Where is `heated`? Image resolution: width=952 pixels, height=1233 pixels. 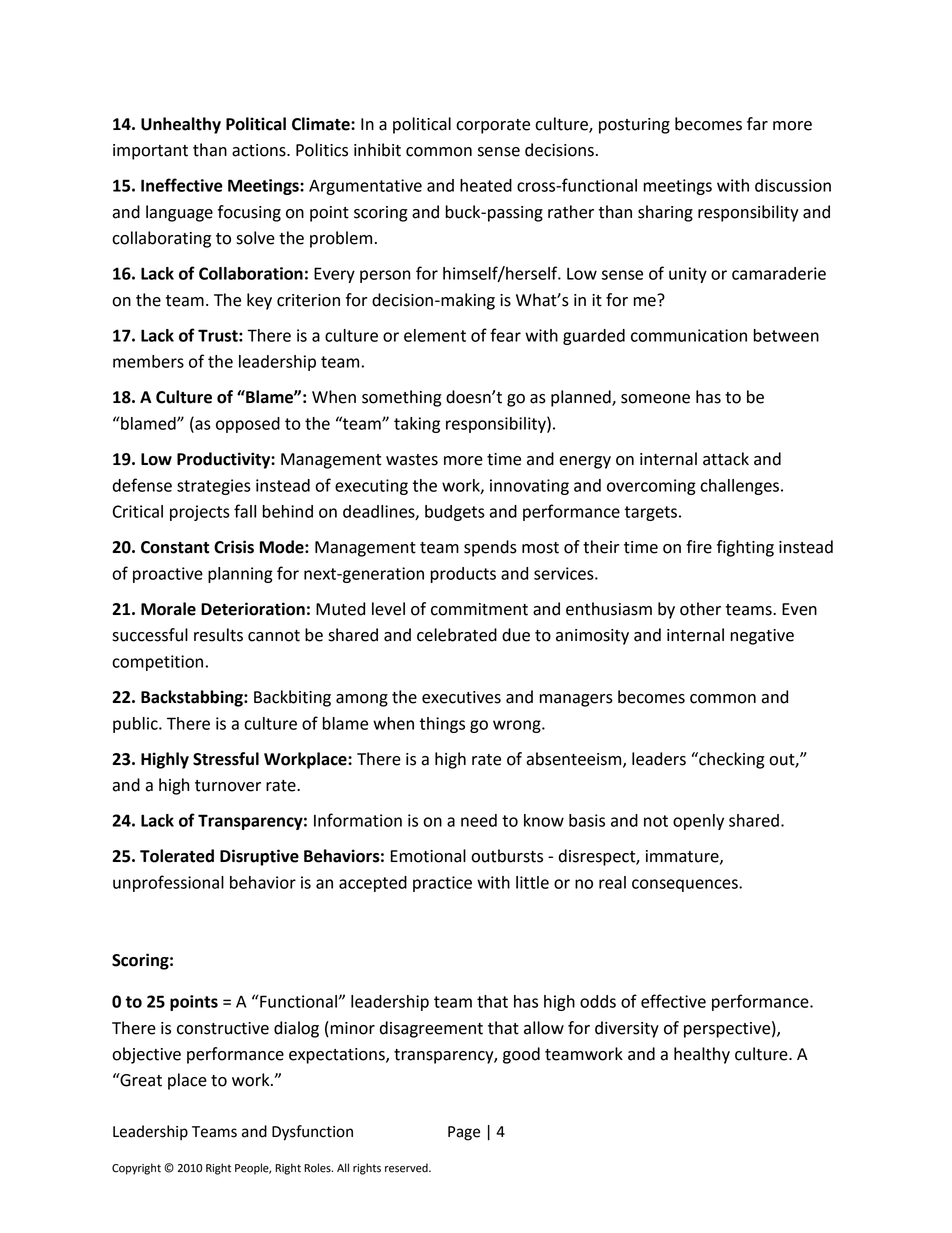 heated is located at coordinates (486, 185).
